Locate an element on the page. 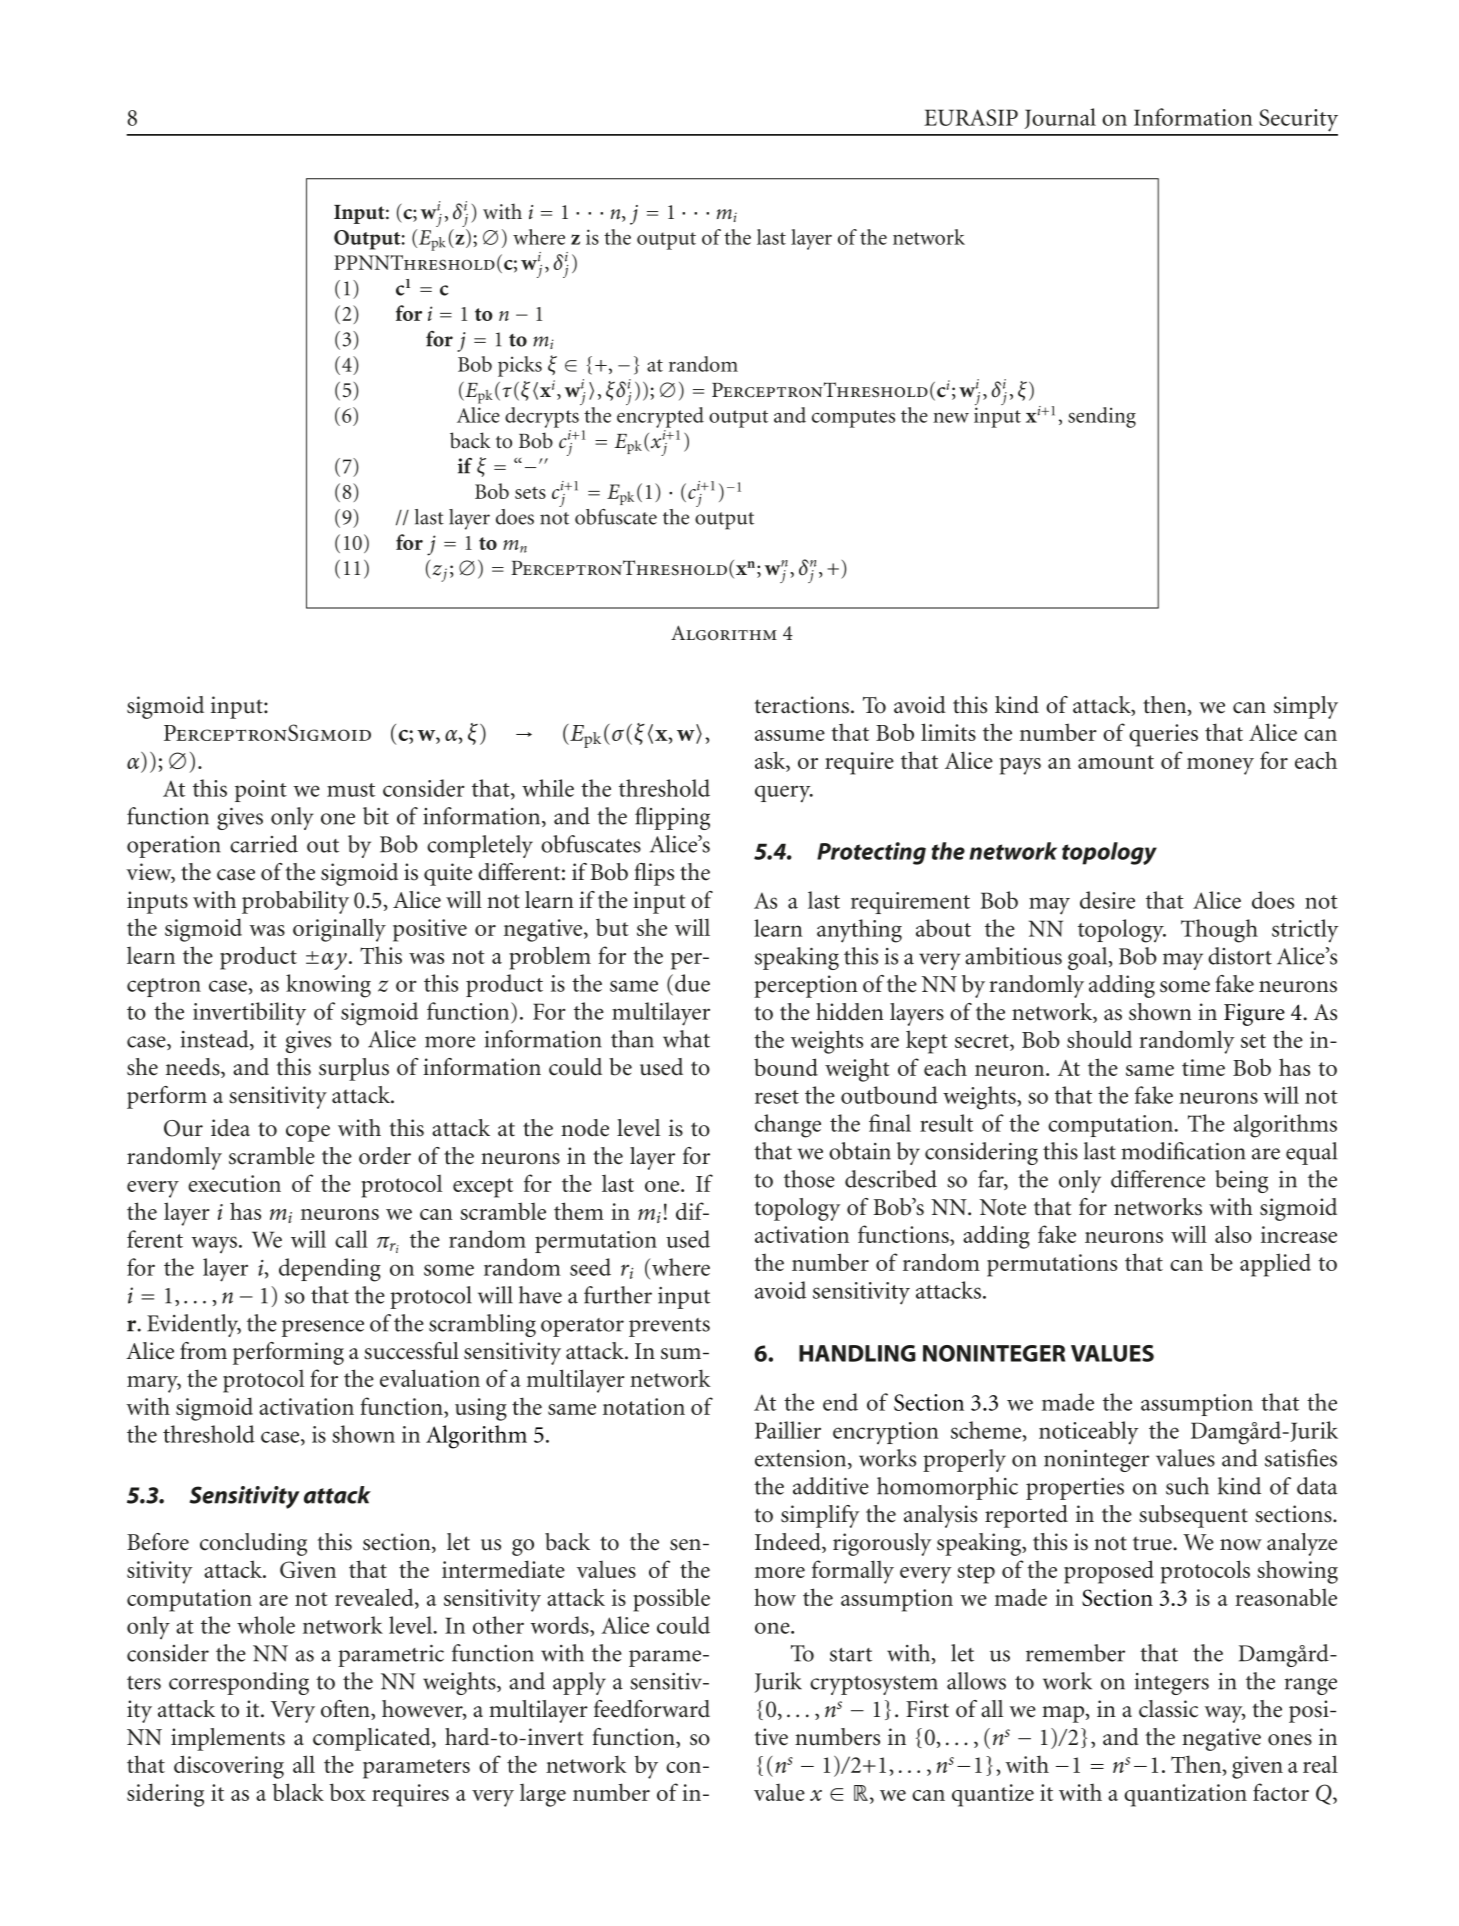  point is located at coordinates (261, 791).
